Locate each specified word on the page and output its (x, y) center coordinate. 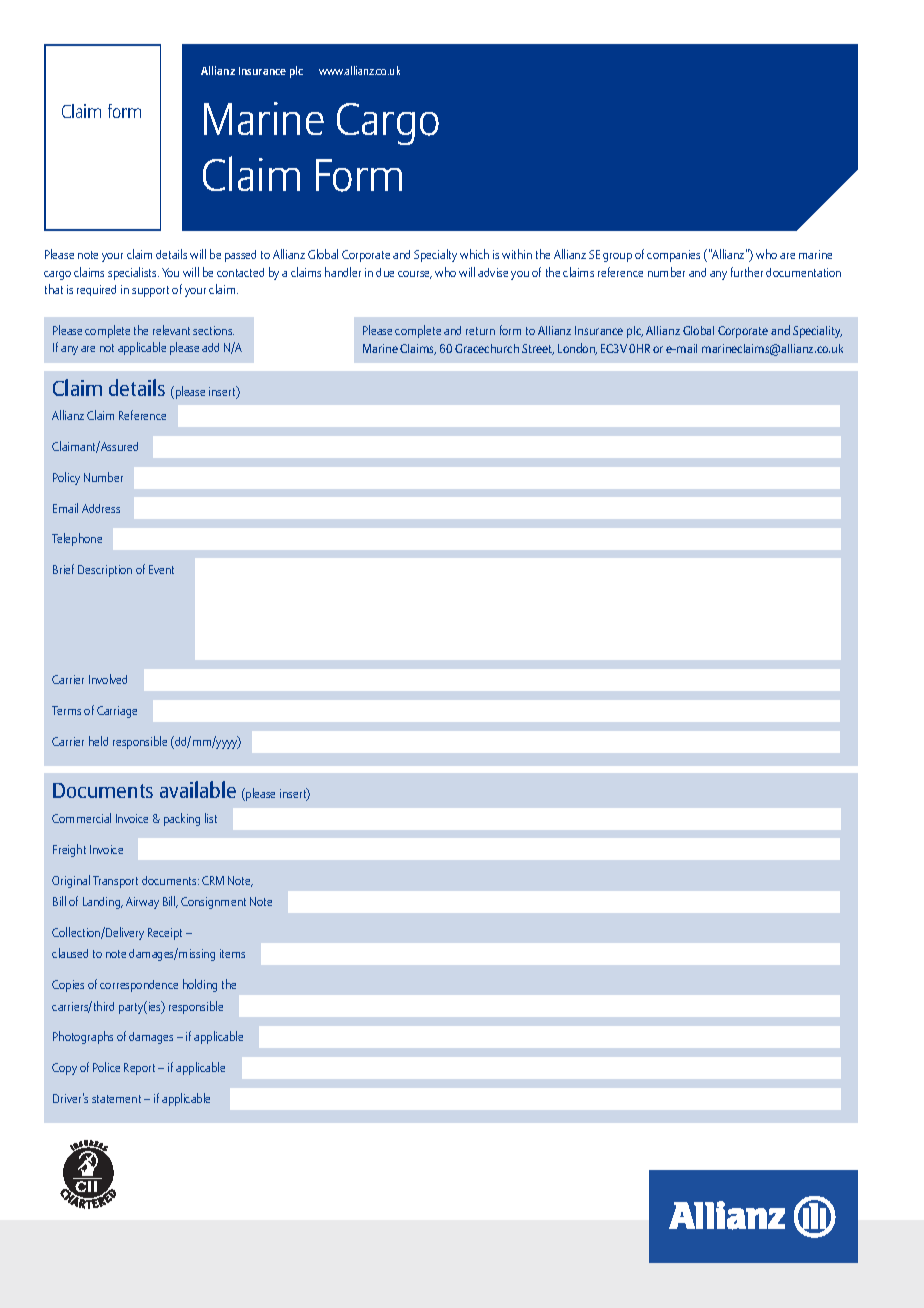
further (747, 272)
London (577, 349)
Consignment (213, 903)
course (415, 275)
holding (200, 985)
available (198, 789)
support (150, 291)
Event (161, 569)
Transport (115, 882)
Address (101, 508)
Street (538, 349)
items (232, 953)
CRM (213, 880)
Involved (108, 679)
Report (139, 1069)
